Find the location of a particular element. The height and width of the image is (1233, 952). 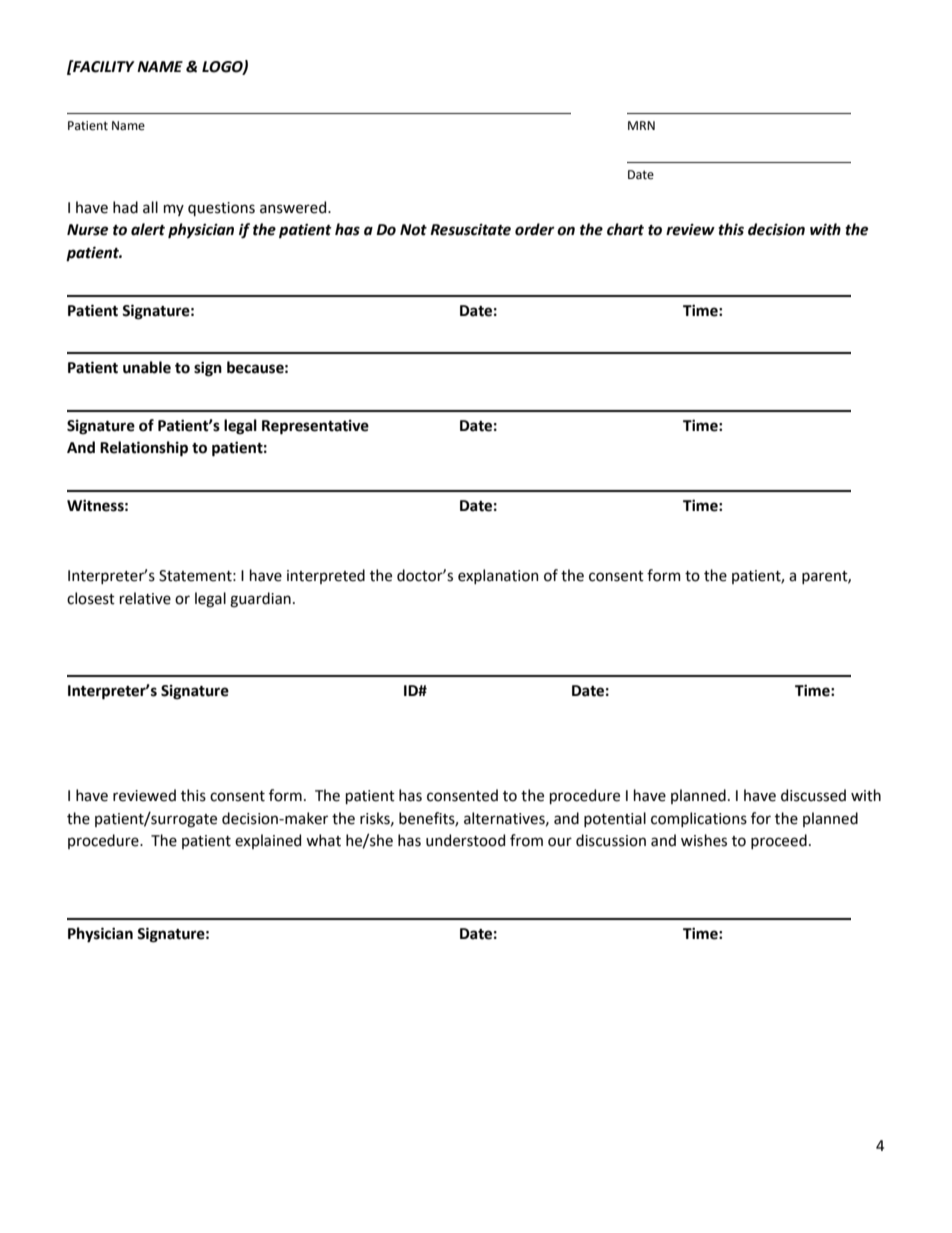

alert is located at coordinates (148, 229).
